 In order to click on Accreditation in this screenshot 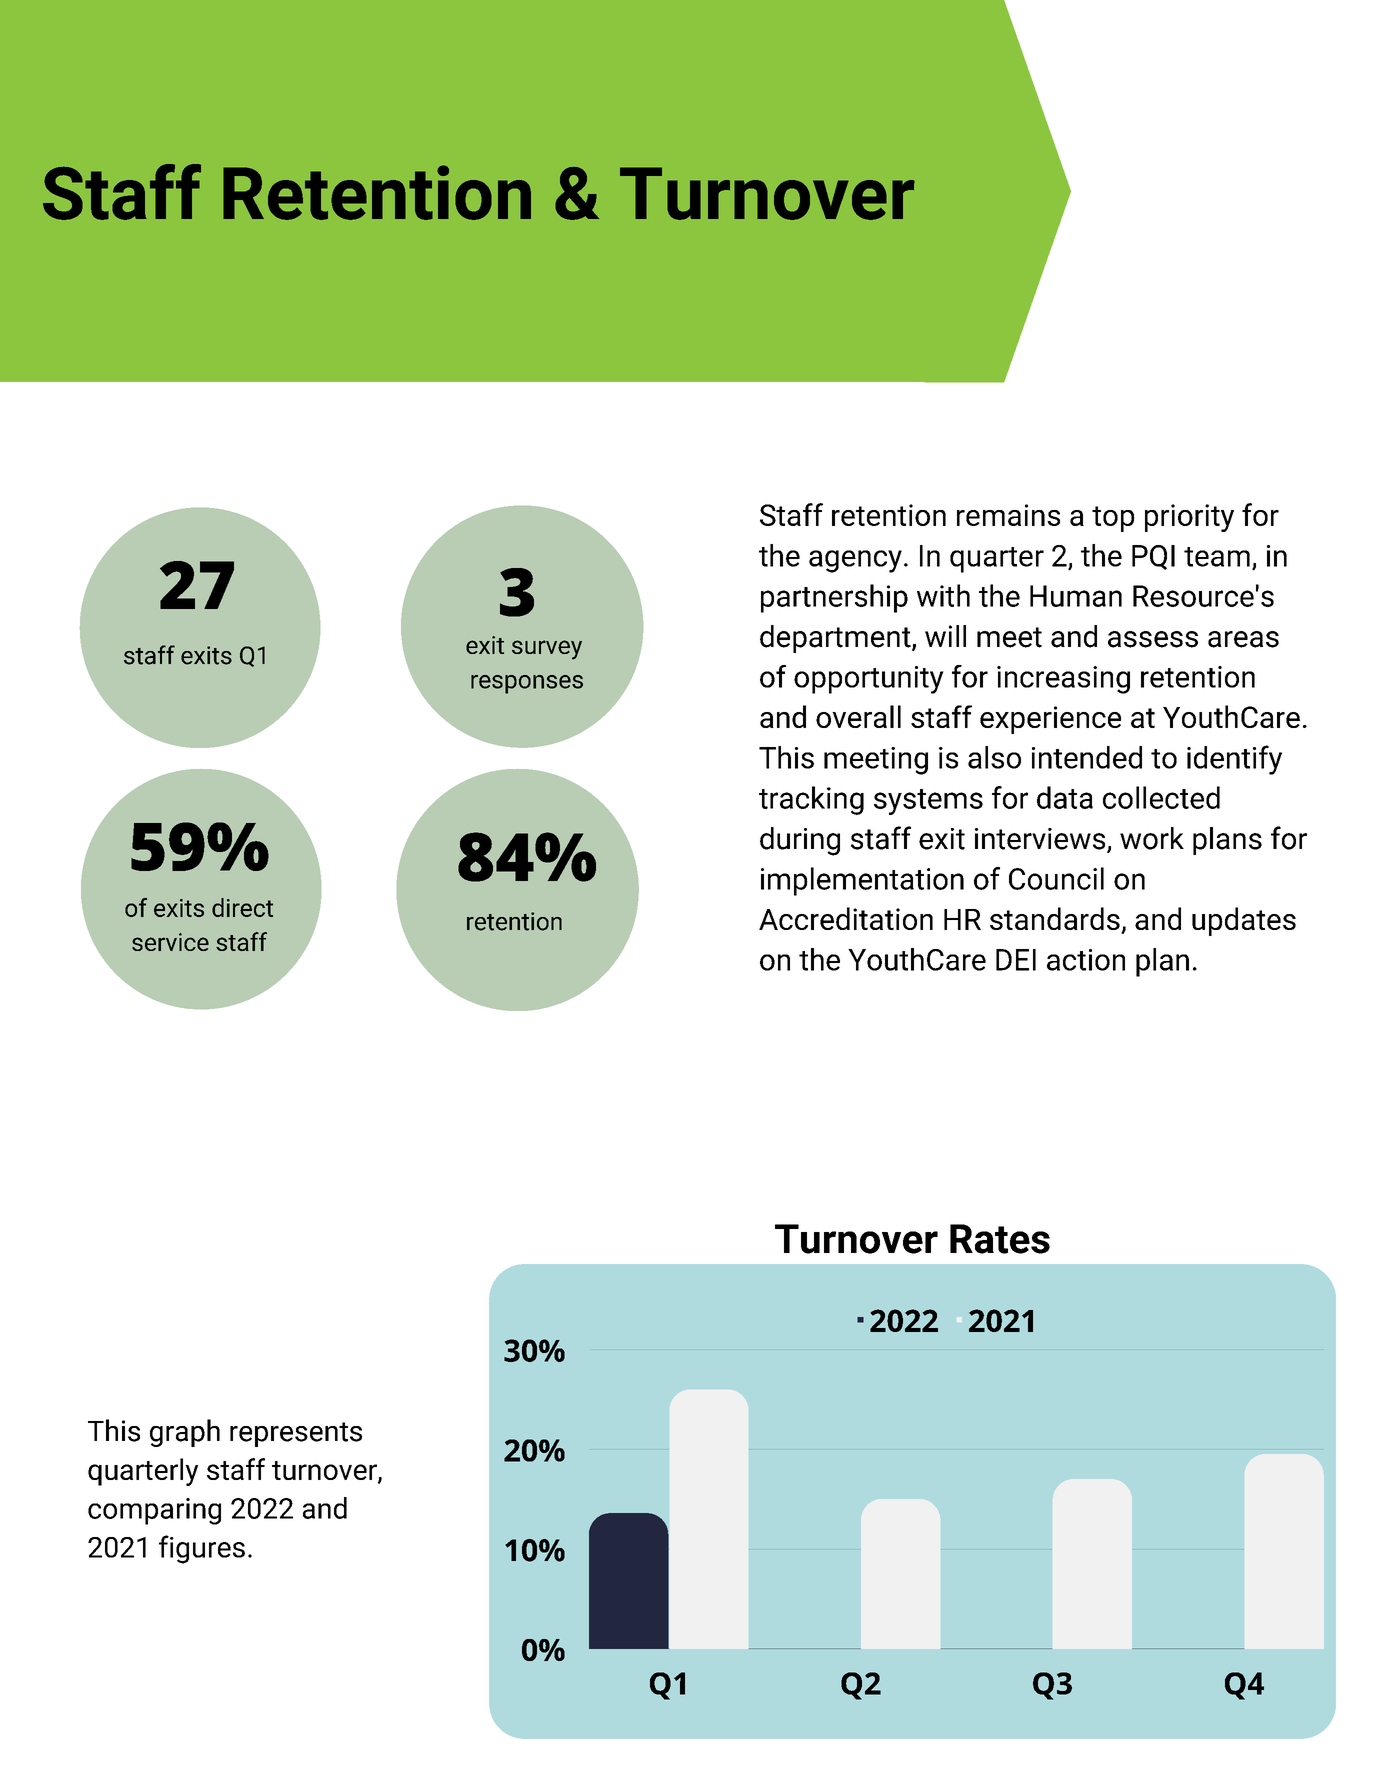, I will do `click(846, 918)`.
